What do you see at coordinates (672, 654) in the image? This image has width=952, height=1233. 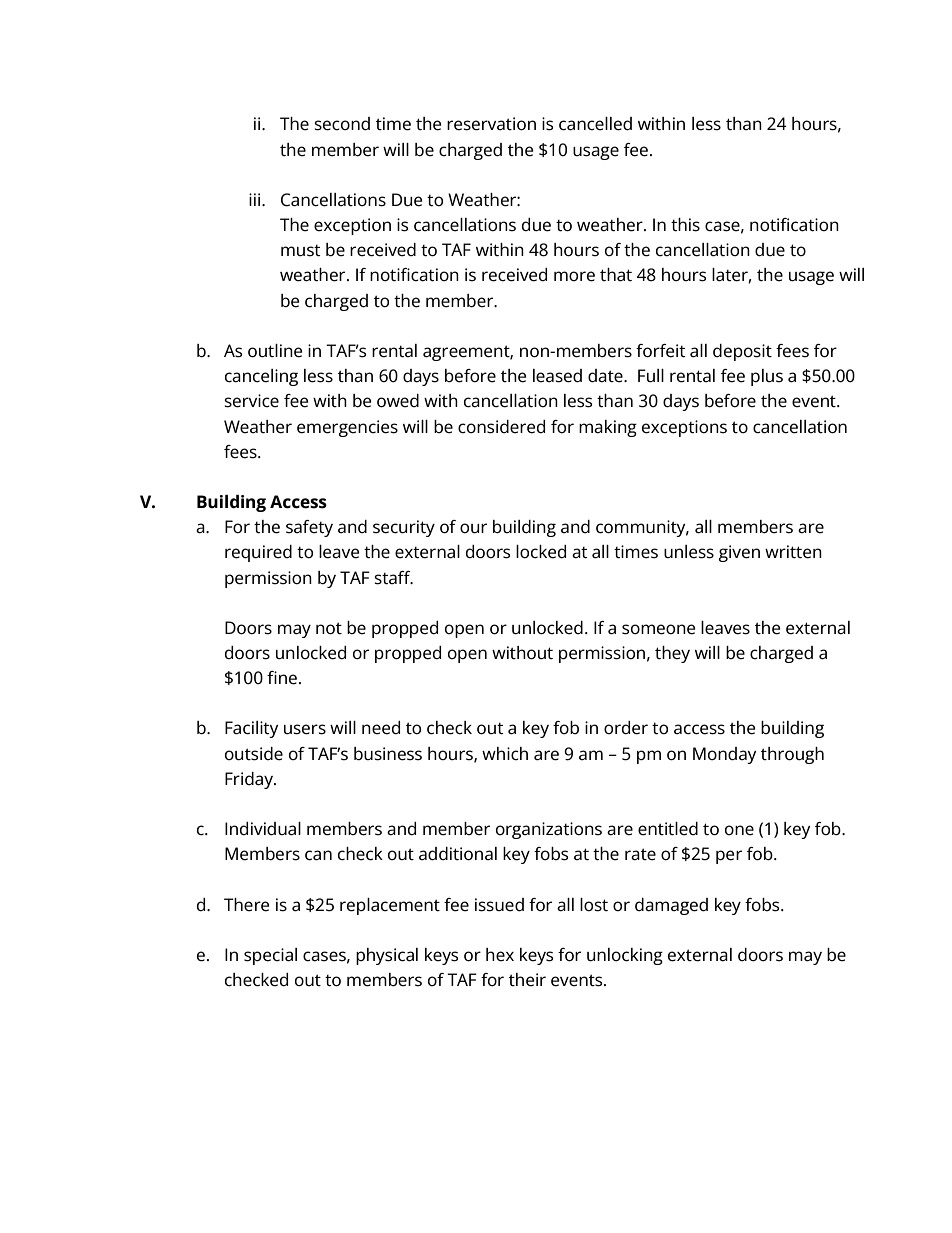 I see `they` at bounding box center [672, 654].
